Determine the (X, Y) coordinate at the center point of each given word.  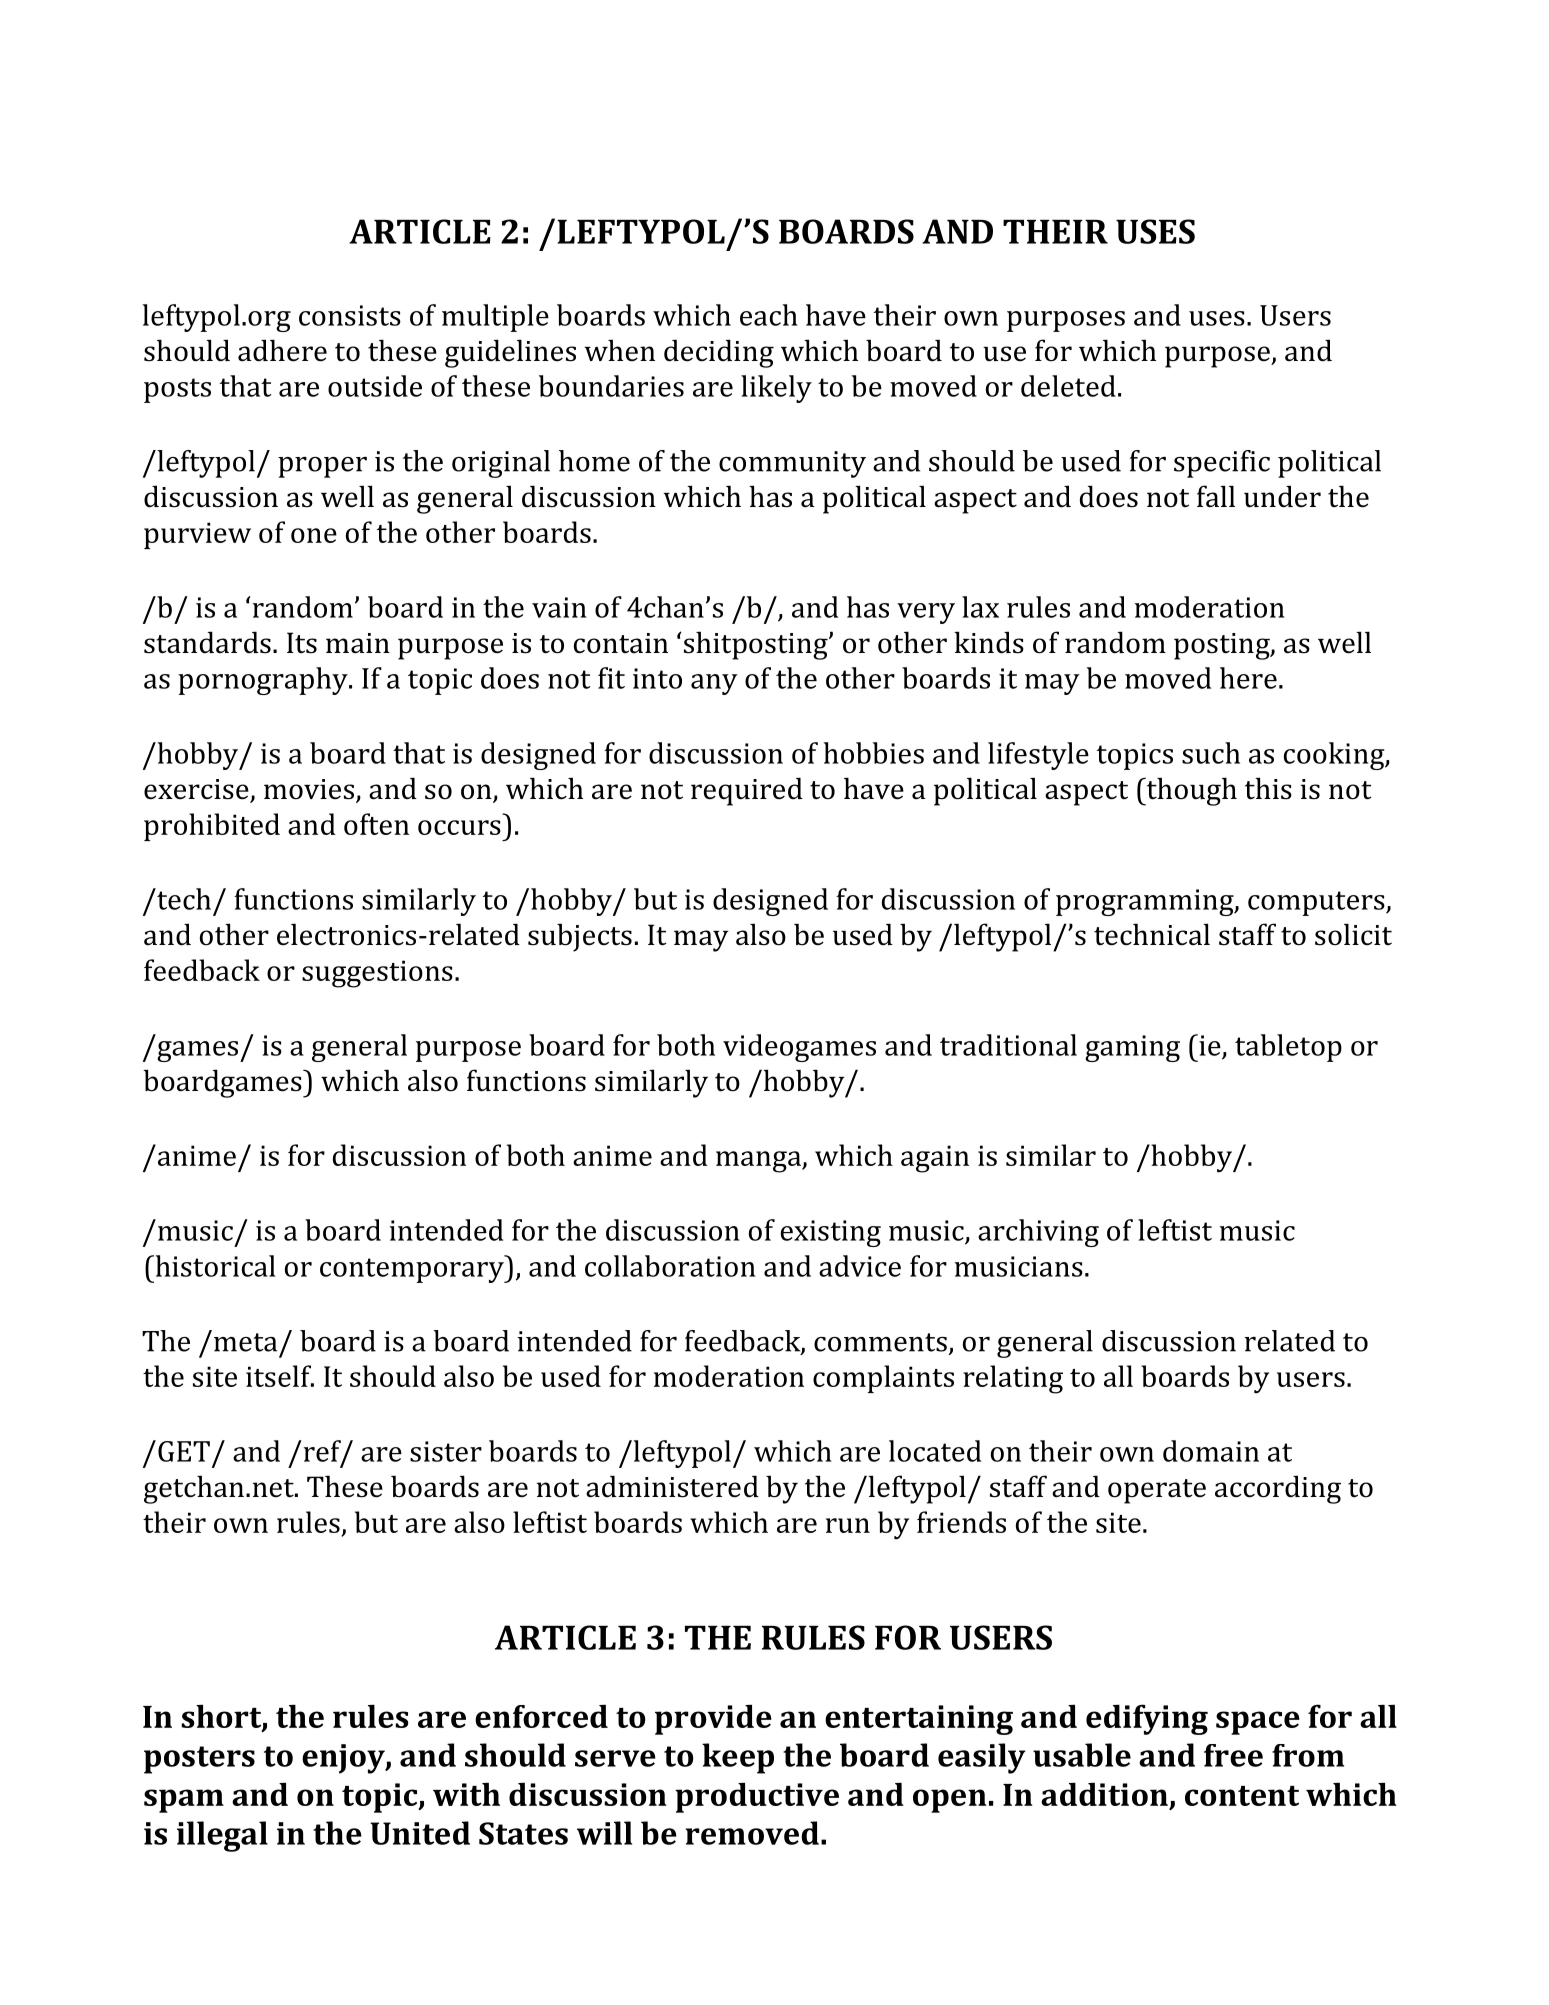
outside (375, 386)
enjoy (344, 1759)
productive (757, 1798)
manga (759, 1162)
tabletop (1288, 1048)
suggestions (377, 974)
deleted (1068, 386)
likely (776, 389)
